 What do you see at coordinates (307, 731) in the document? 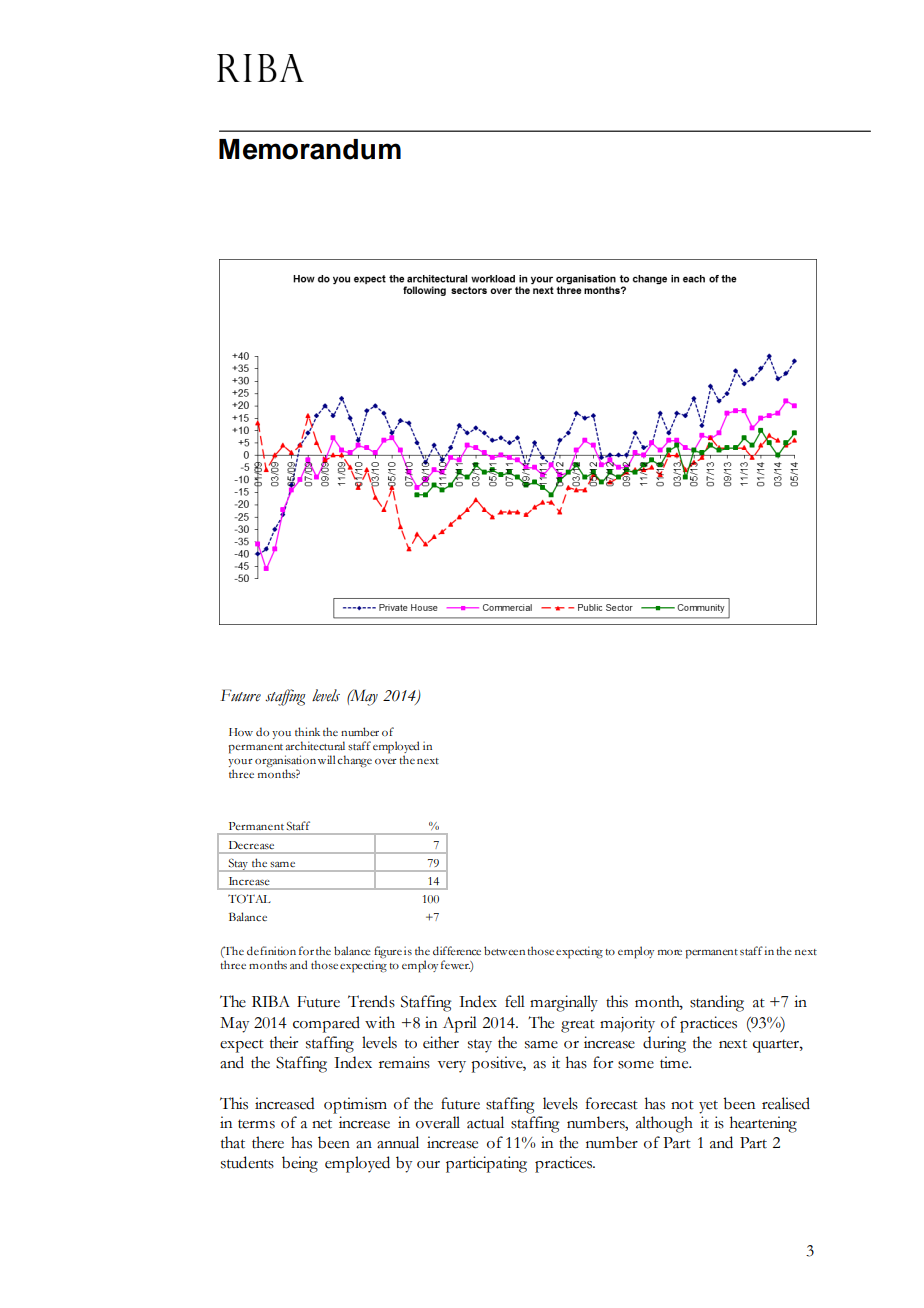
I see `think` at bounding box center [307, 731].
